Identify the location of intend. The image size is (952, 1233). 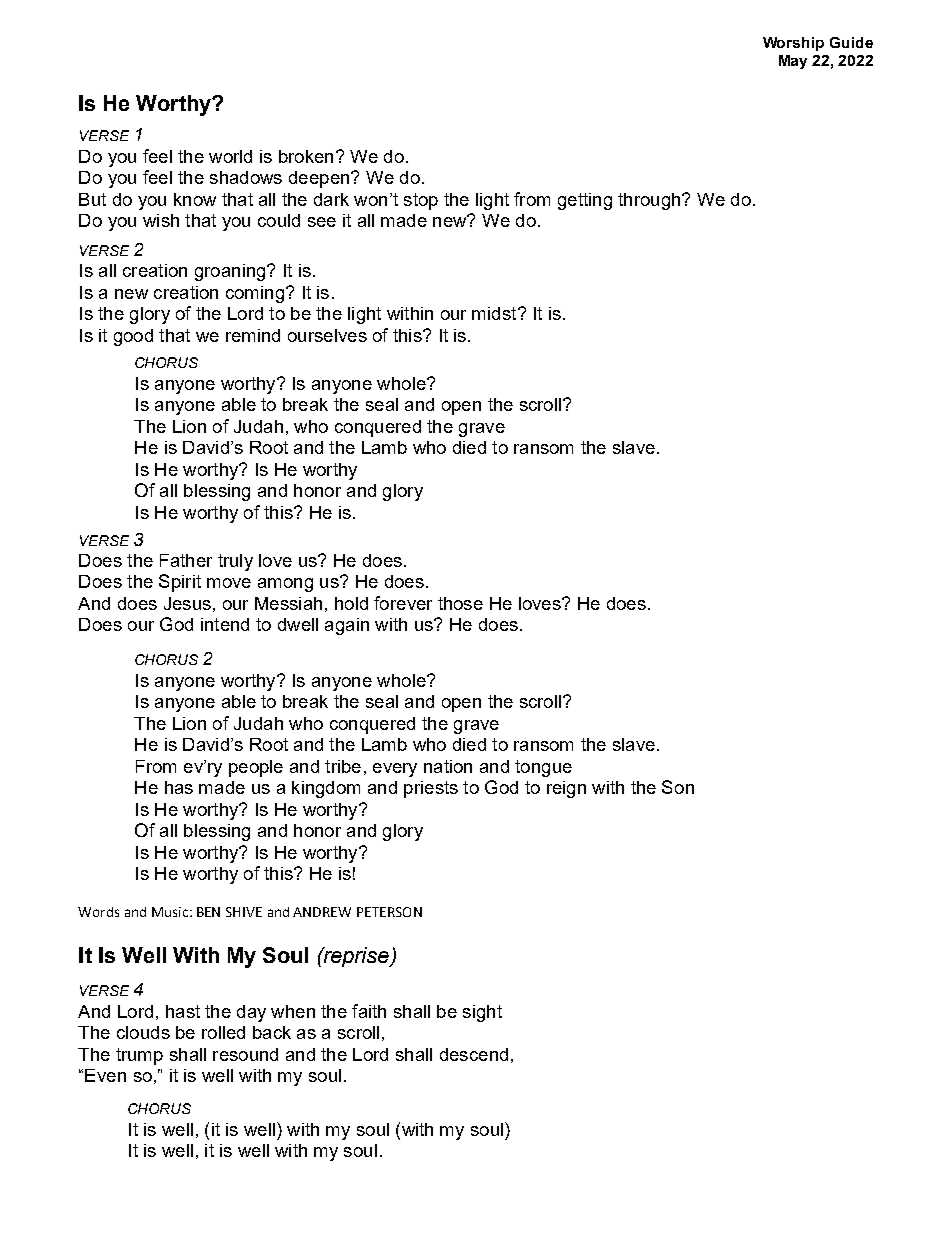
(225, 624).
